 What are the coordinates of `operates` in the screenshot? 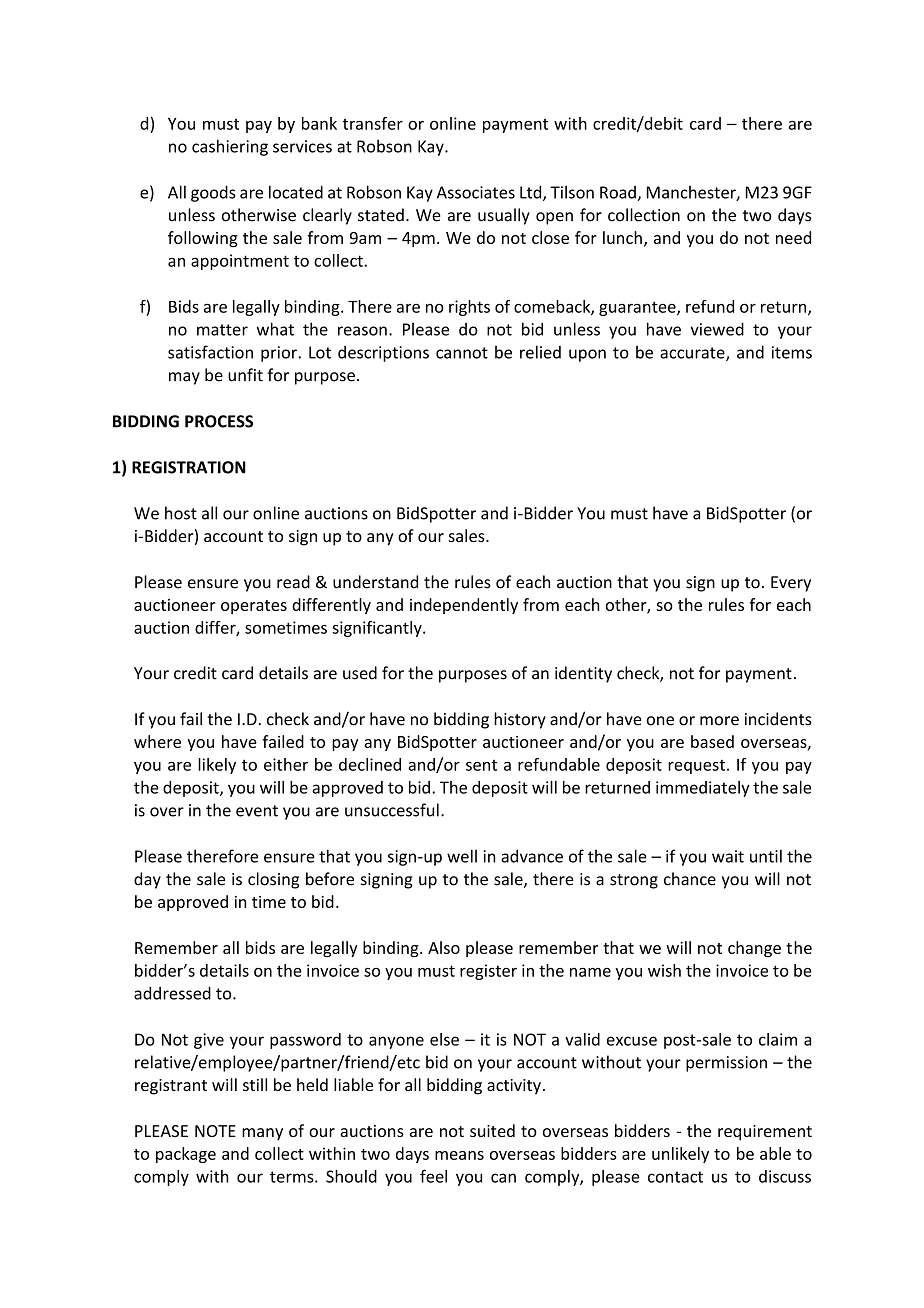 It's located at (254, 607).
